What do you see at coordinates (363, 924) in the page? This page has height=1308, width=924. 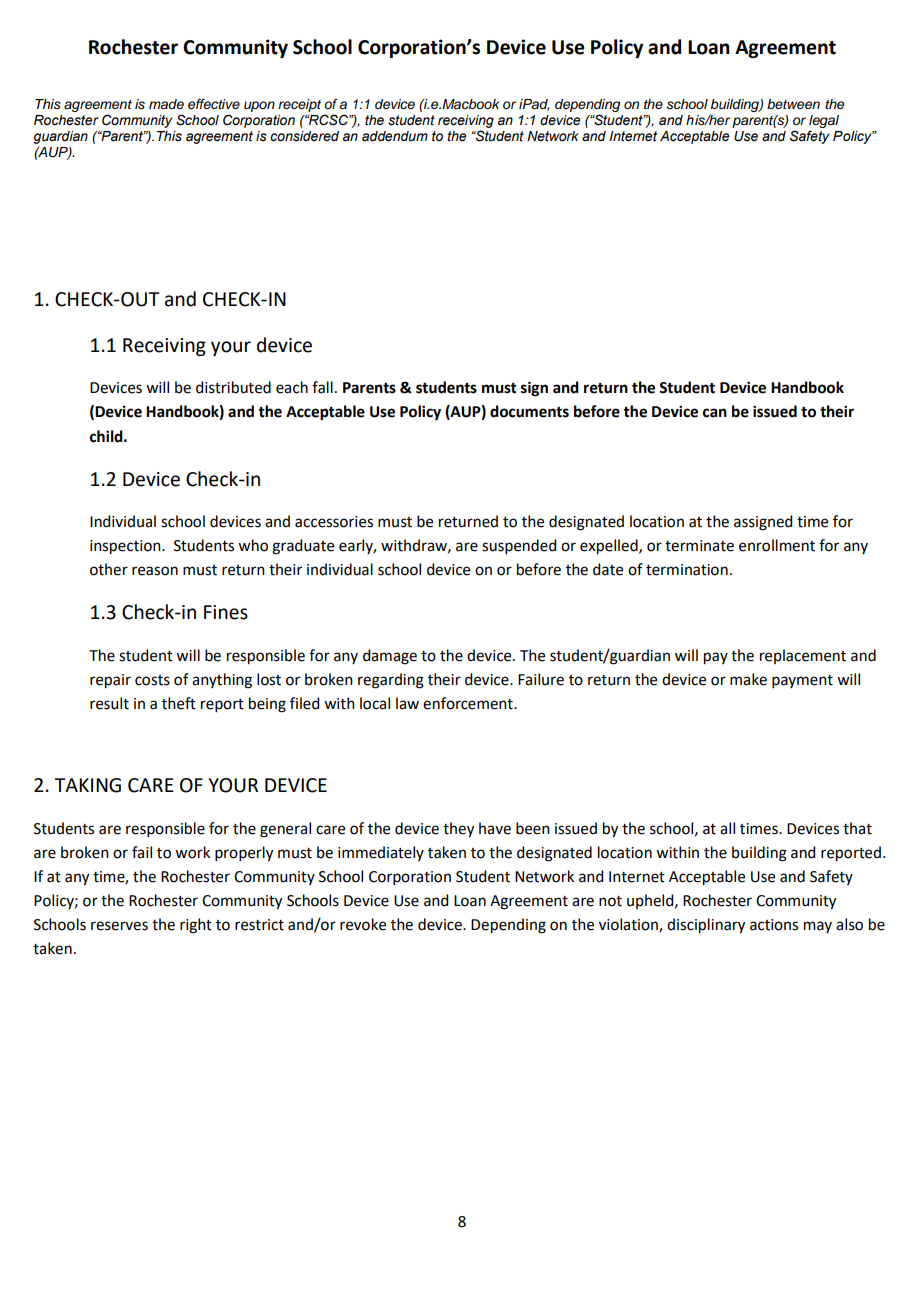 I see `revoke` at bounding box center [363, 924].
